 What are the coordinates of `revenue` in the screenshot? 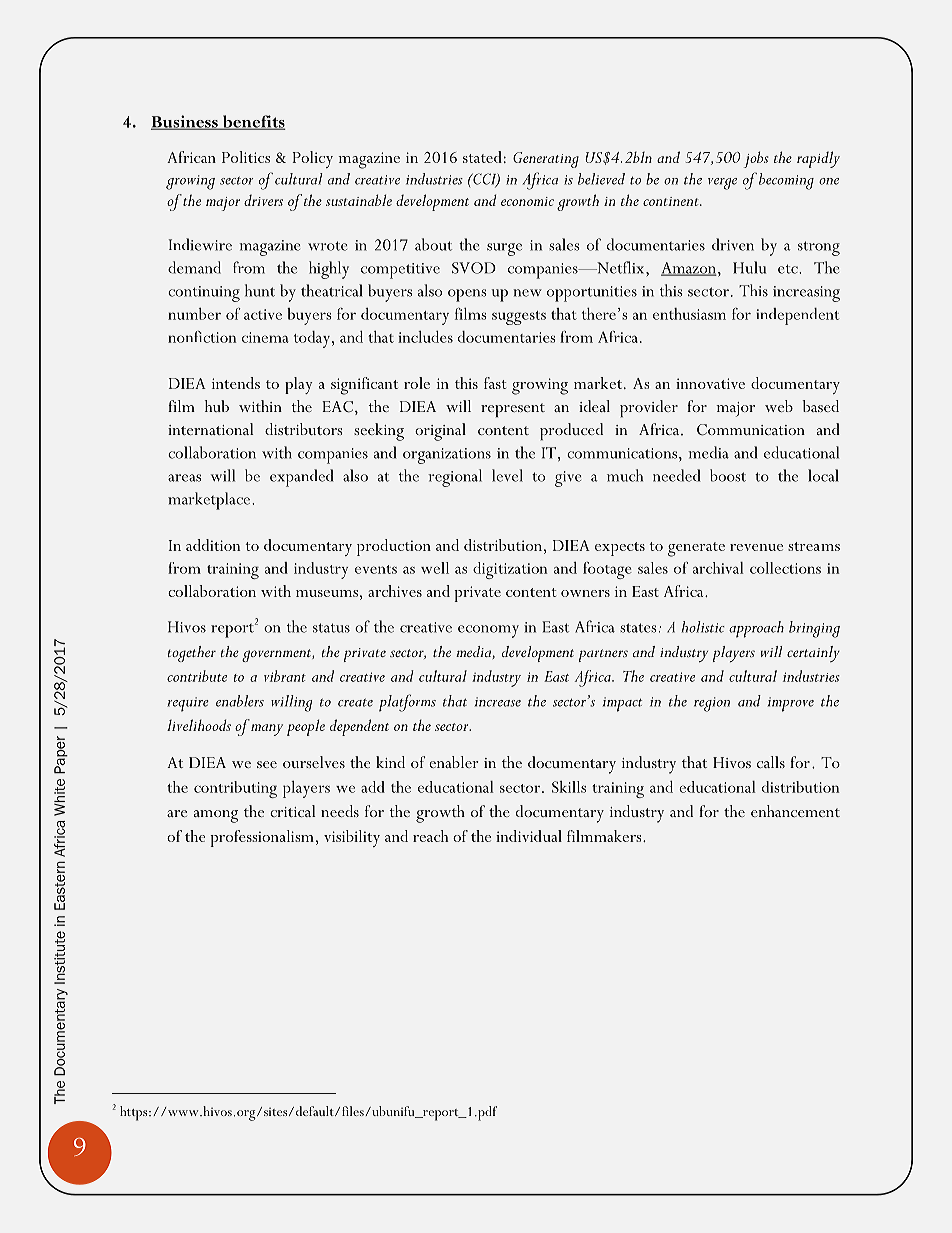 It's located at (756, 547).
